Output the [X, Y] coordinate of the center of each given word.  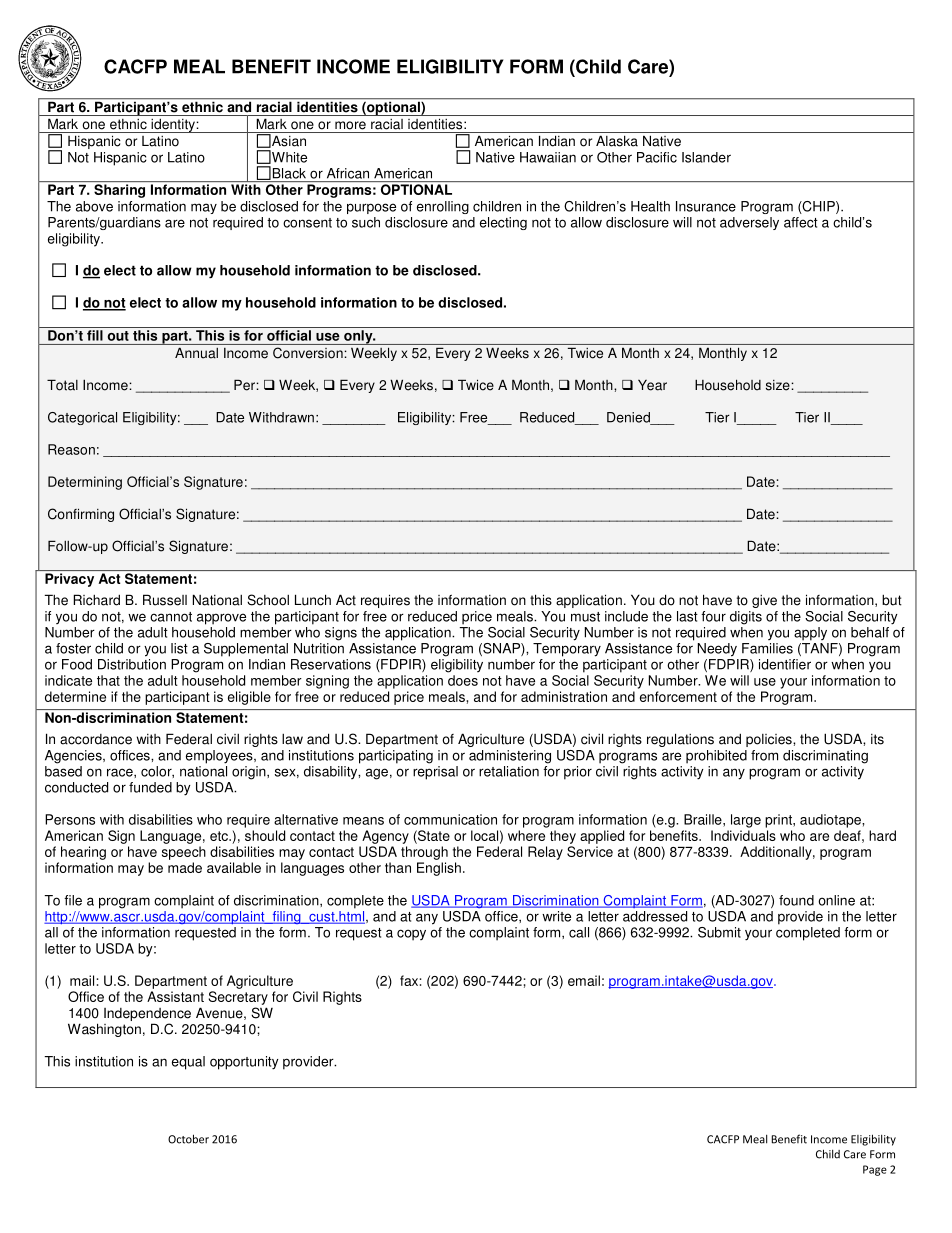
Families [767, 648]
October [188, 1139]
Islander [706, 157]
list [179, 648]
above [94, 206]
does [463, 680]
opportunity [244, 1063]
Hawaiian [548, 157]
